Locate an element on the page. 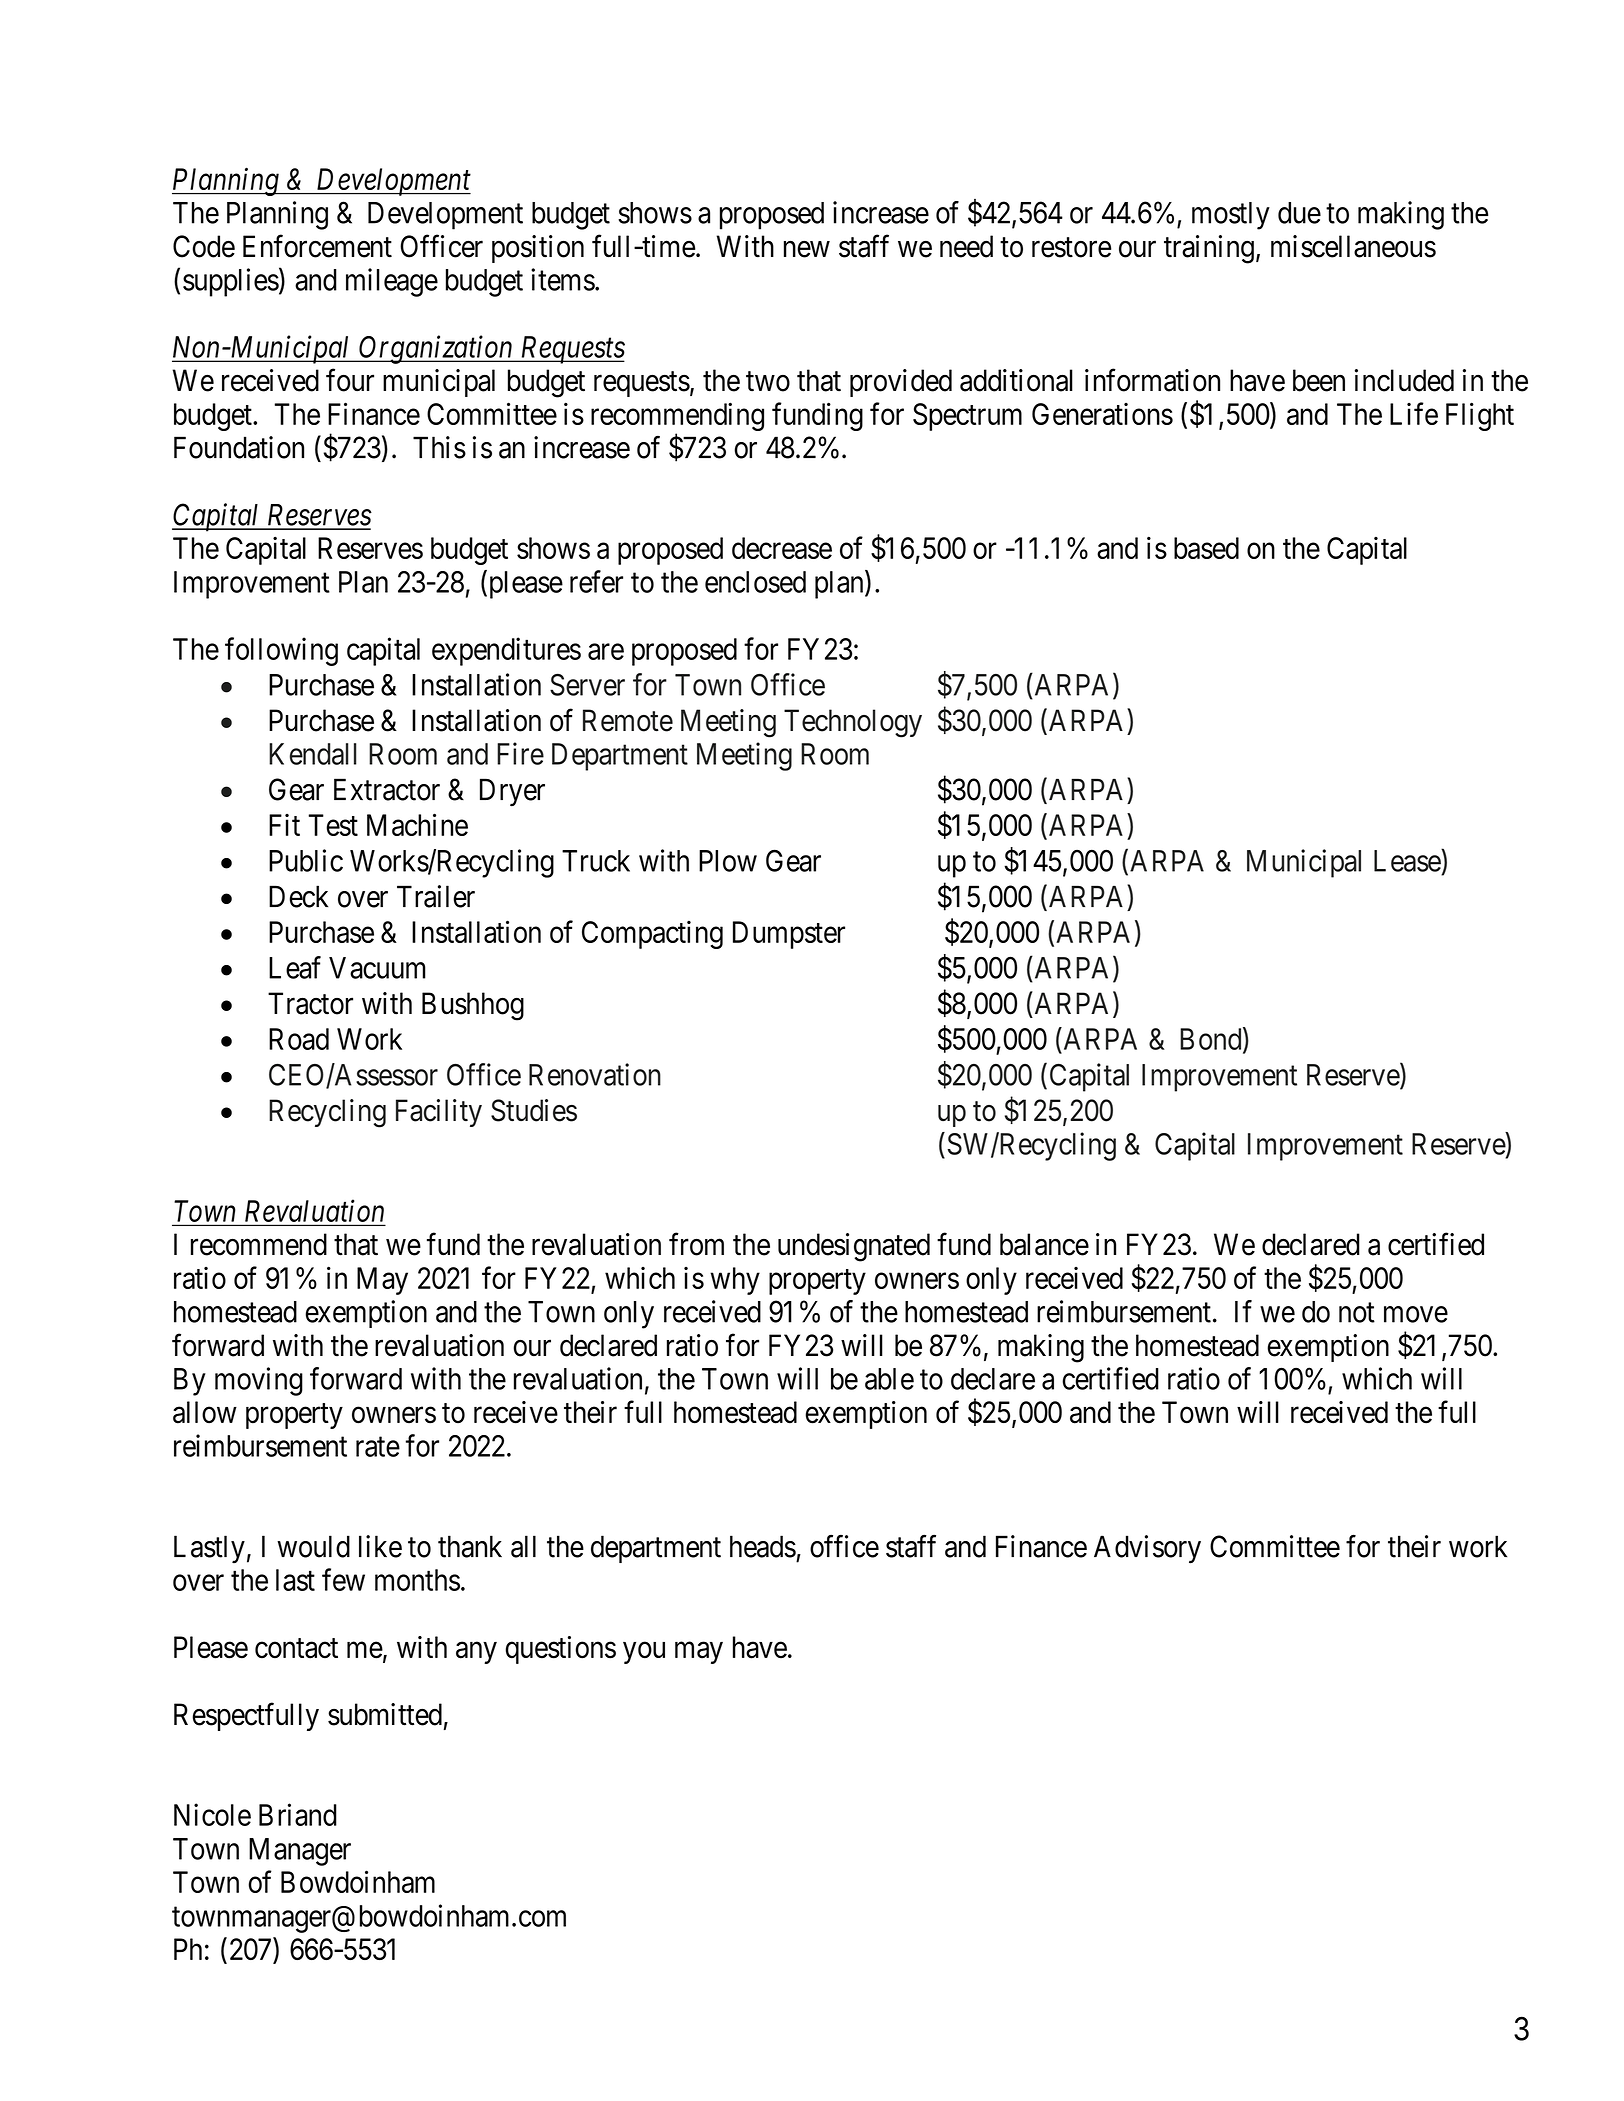 The image size is (1624, 2101). Advisory is located at coordinates (1147, 1549).
